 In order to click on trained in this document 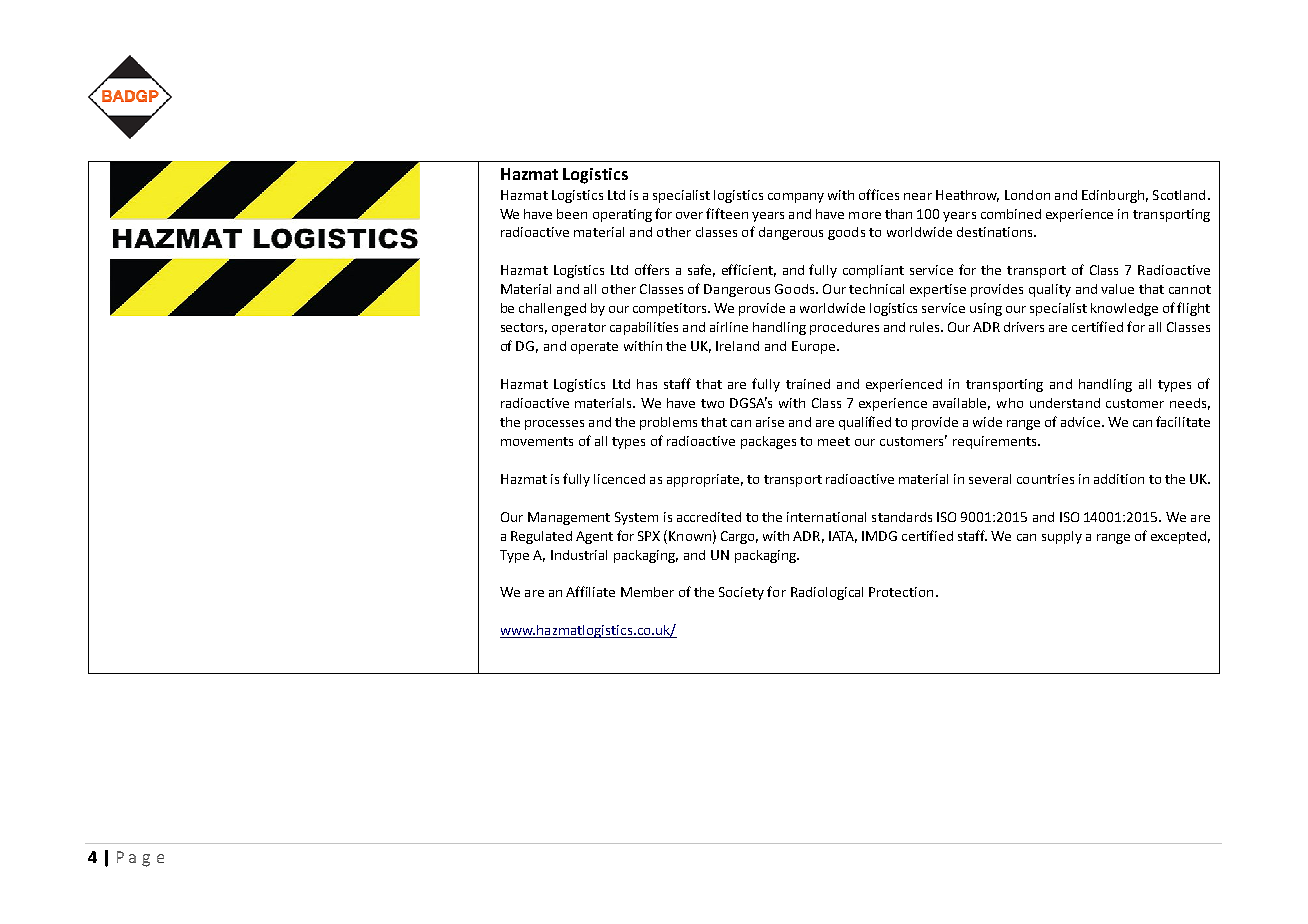, I will do `click(808, 384)`.
